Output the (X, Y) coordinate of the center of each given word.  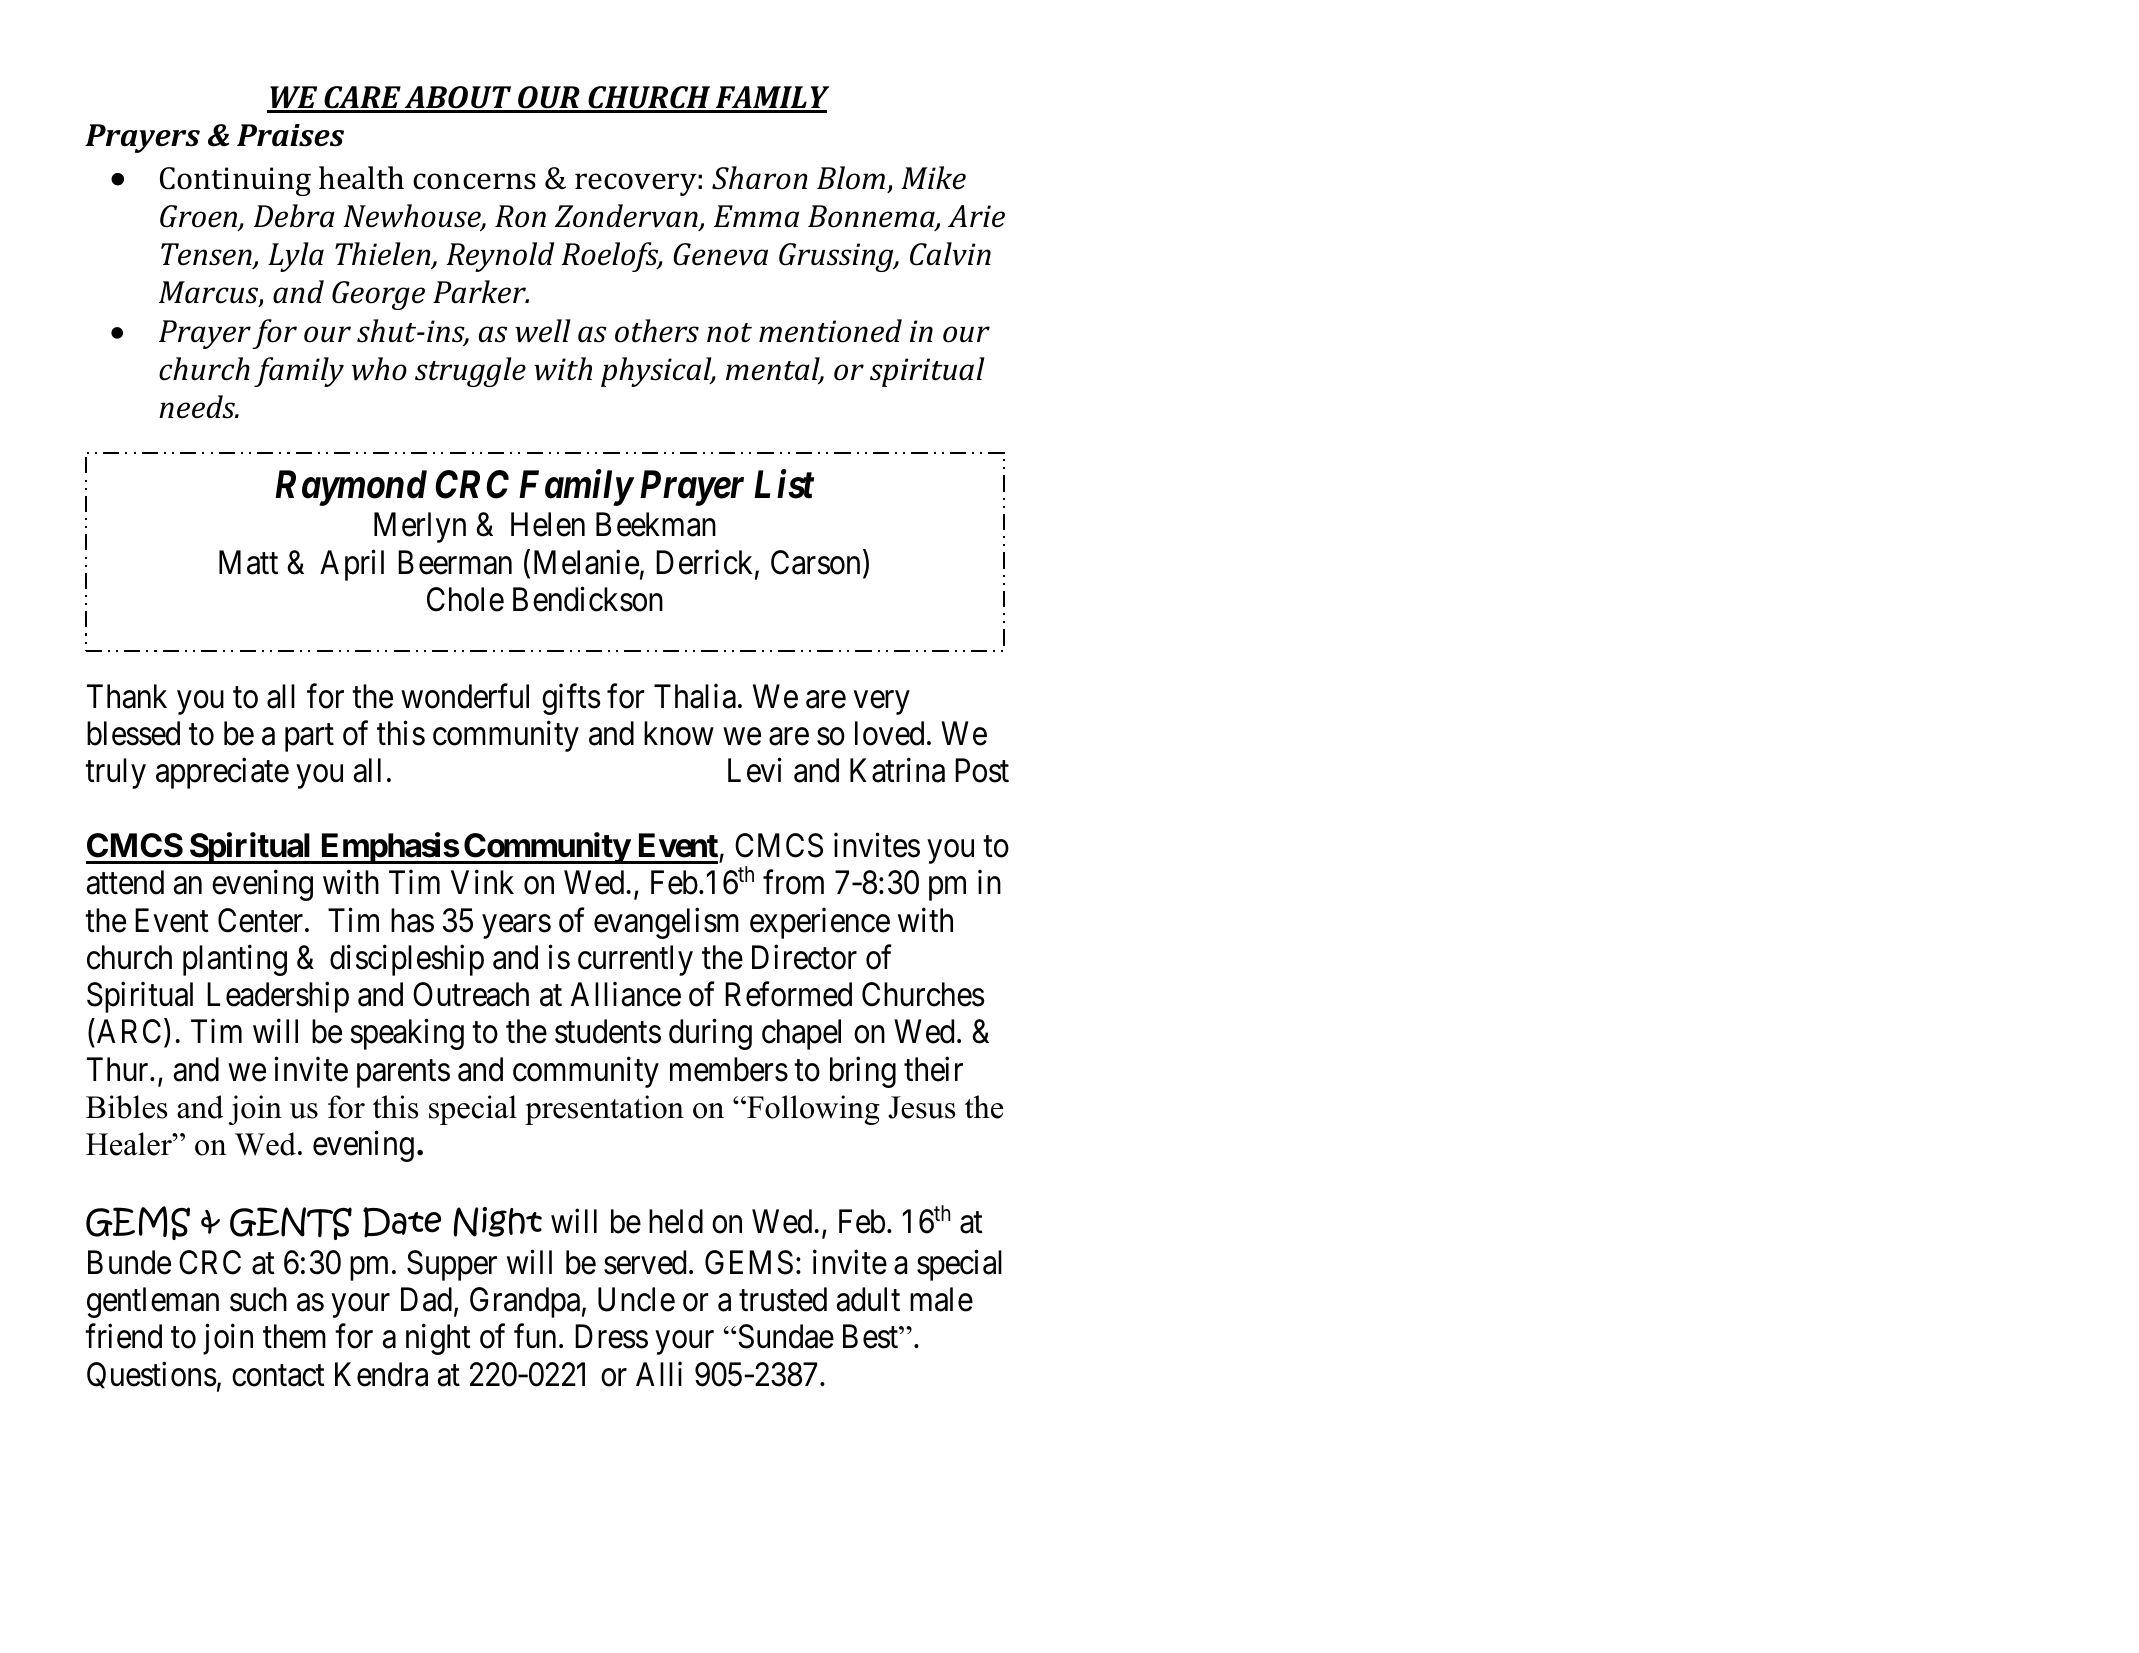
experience (820, 923)
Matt (248, 562)
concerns (474, 181)
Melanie (586, 562)
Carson (815, 562)
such (258, 1299)
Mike (933, 178)
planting (235, 960)
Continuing (235, 181)
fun (535, 1336)
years (516, 927)
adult (868, 1299)
